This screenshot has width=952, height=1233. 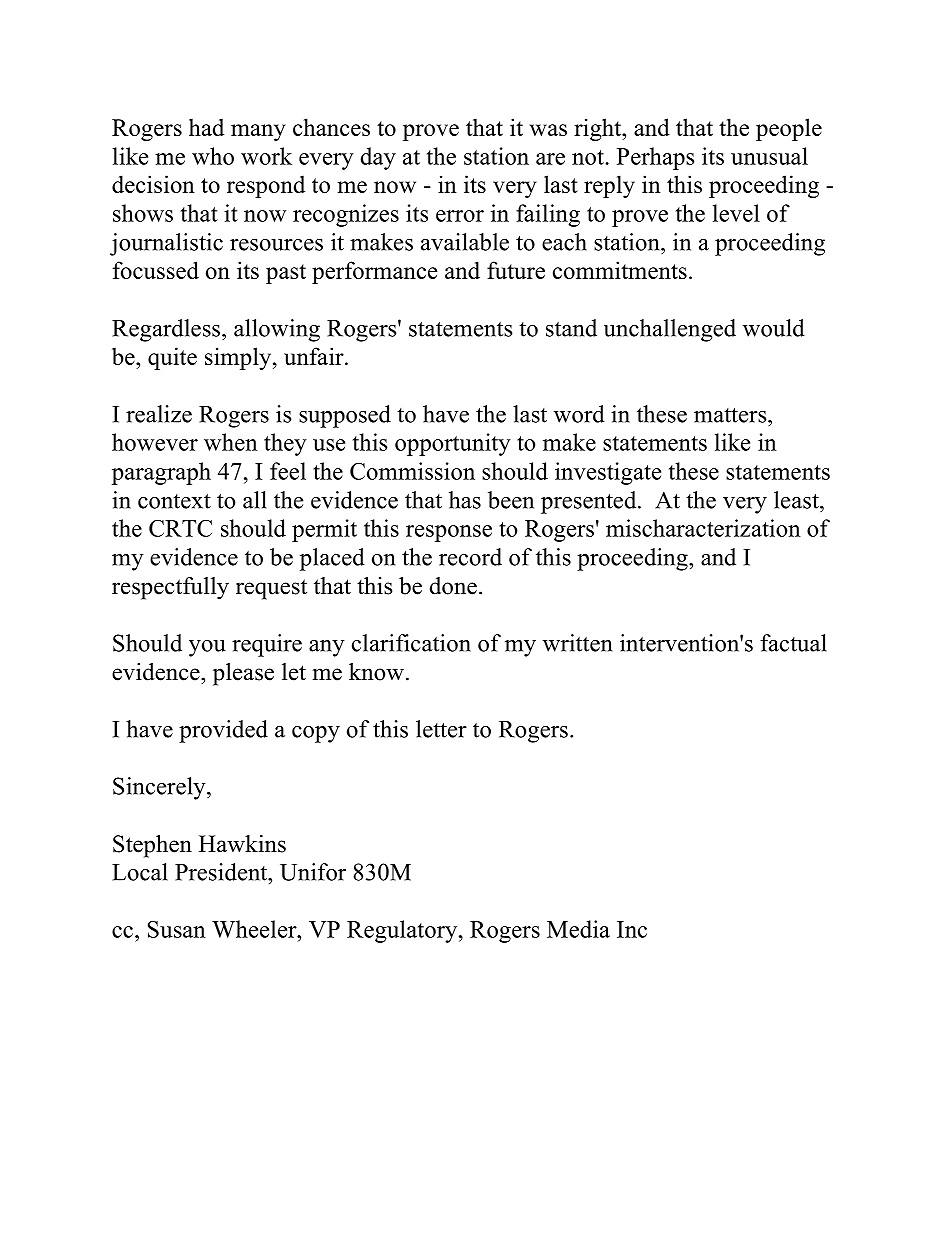 What do you see at coordinates (449, 533) in the screenshot?
I see `response` at bounding box center [449, 533].
